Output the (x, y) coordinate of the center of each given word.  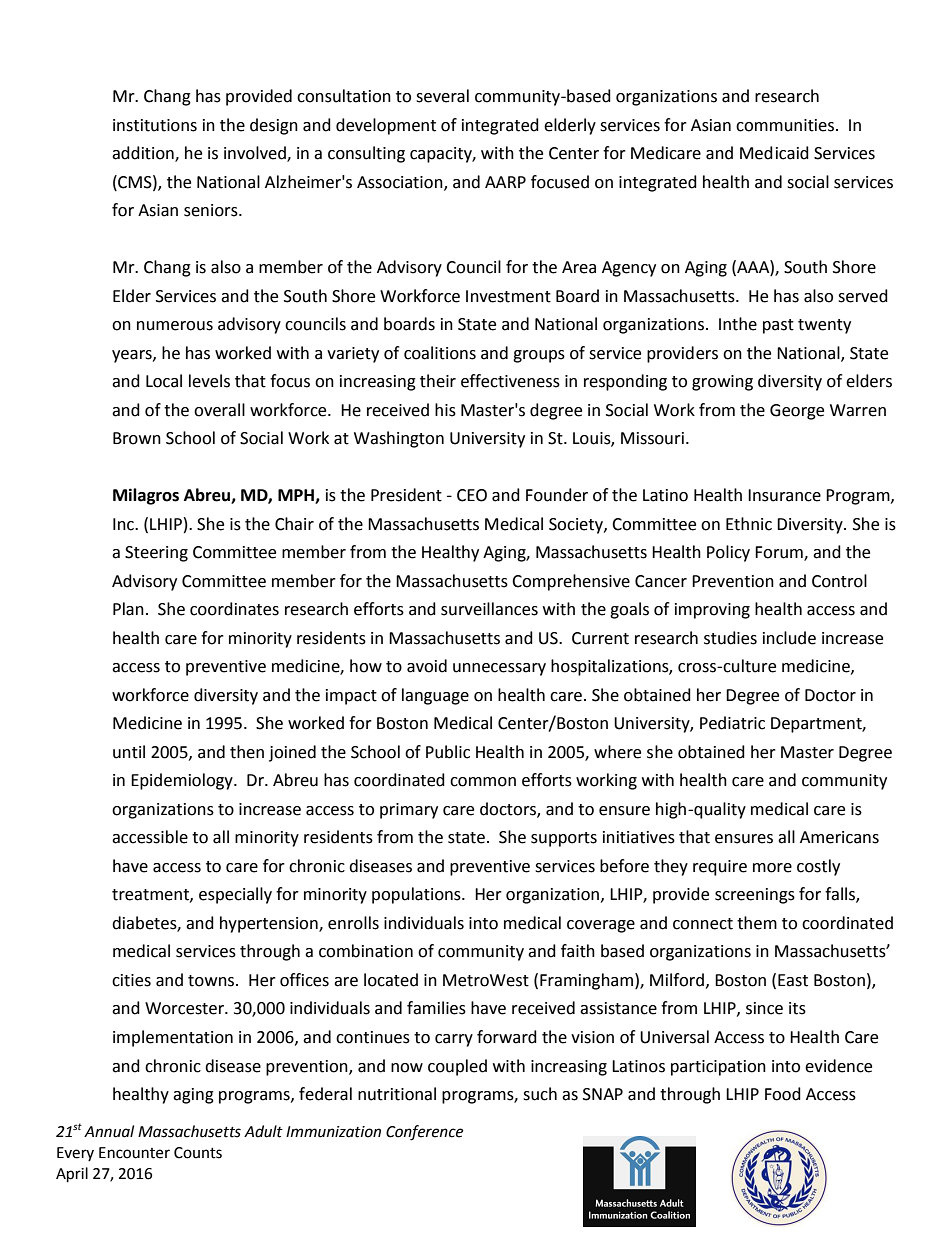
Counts (198, 1153)
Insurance (784, 495)
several (442, 96)
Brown (137, 438)
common (483, 782)
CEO (472, 495)
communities (785, 125)
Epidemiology (183, 781)
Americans (839, 837)
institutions (155, 125)
